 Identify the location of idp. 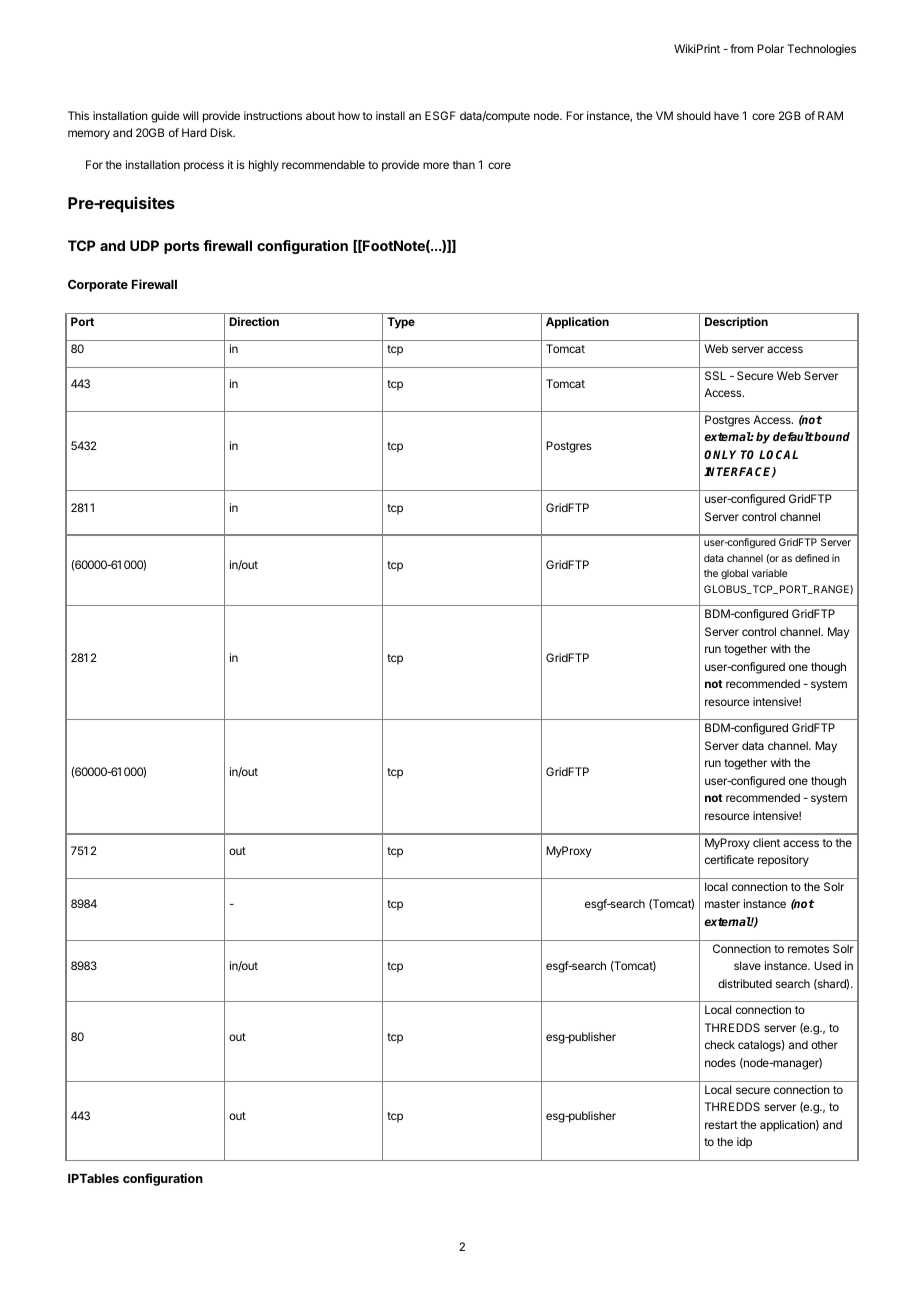
(744, 1143).
